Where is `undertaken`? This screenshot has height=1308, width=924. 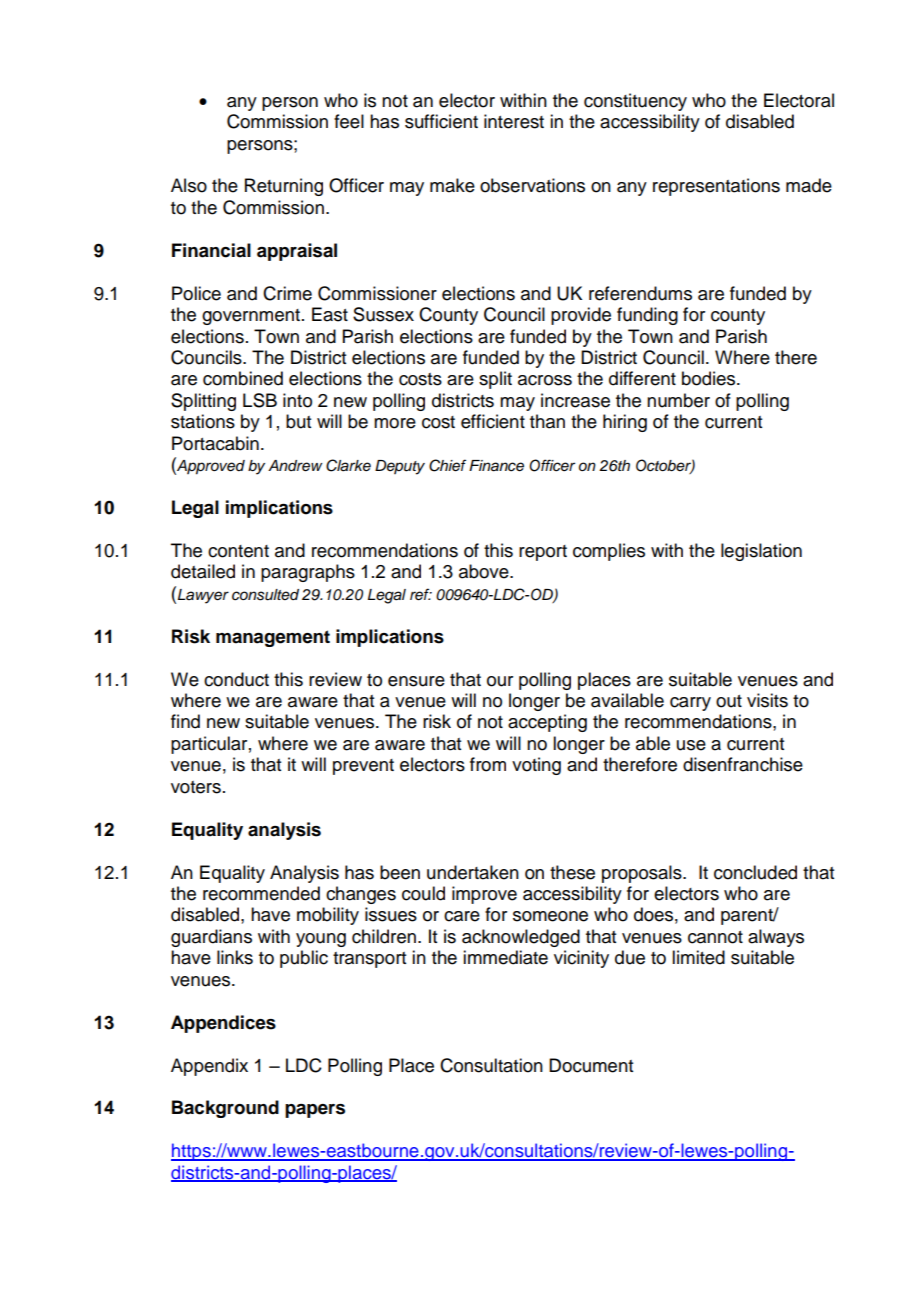 undertaken is located at coordinates (473, 872).
